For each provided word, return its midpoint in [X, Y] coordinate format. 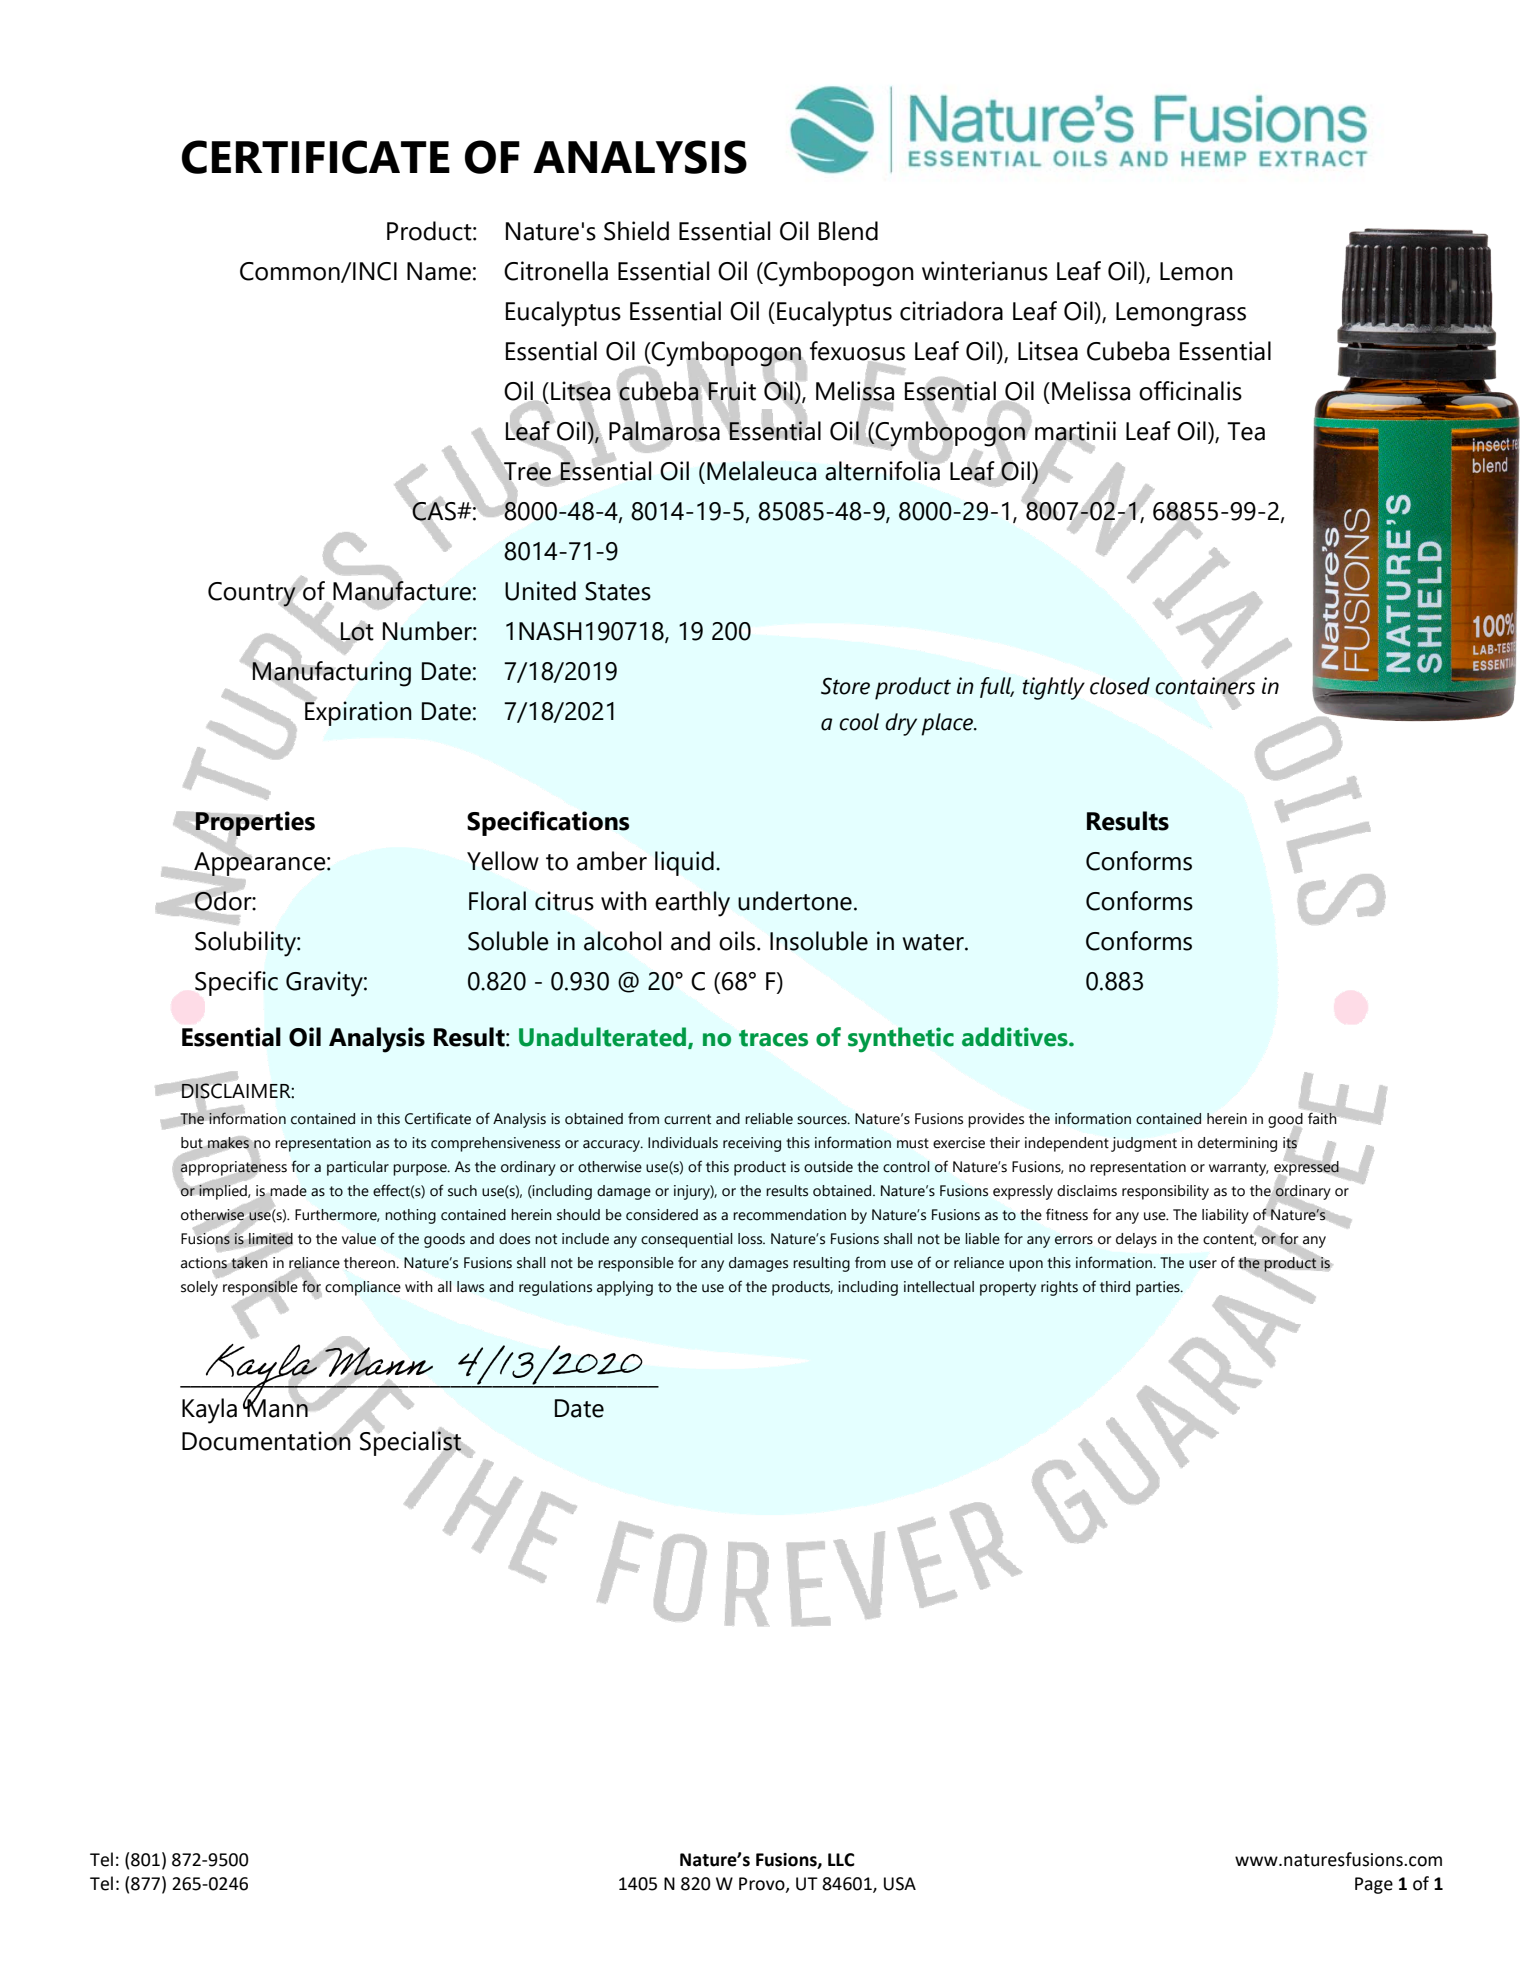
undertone [795, 901]
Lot [356, 632]
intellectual [939, 1287]
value [359, 1239]
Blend [848, 231]
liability [1225, 1216]
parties [1159, 1288]
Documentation [266, 1440]
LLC [841, 1860]
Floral [497, 901]
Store [845, 686]
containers [1205, 686]
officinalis [1190, 391]
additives [1016, 1037]
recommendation [789, 1215]
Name [439, 271]
